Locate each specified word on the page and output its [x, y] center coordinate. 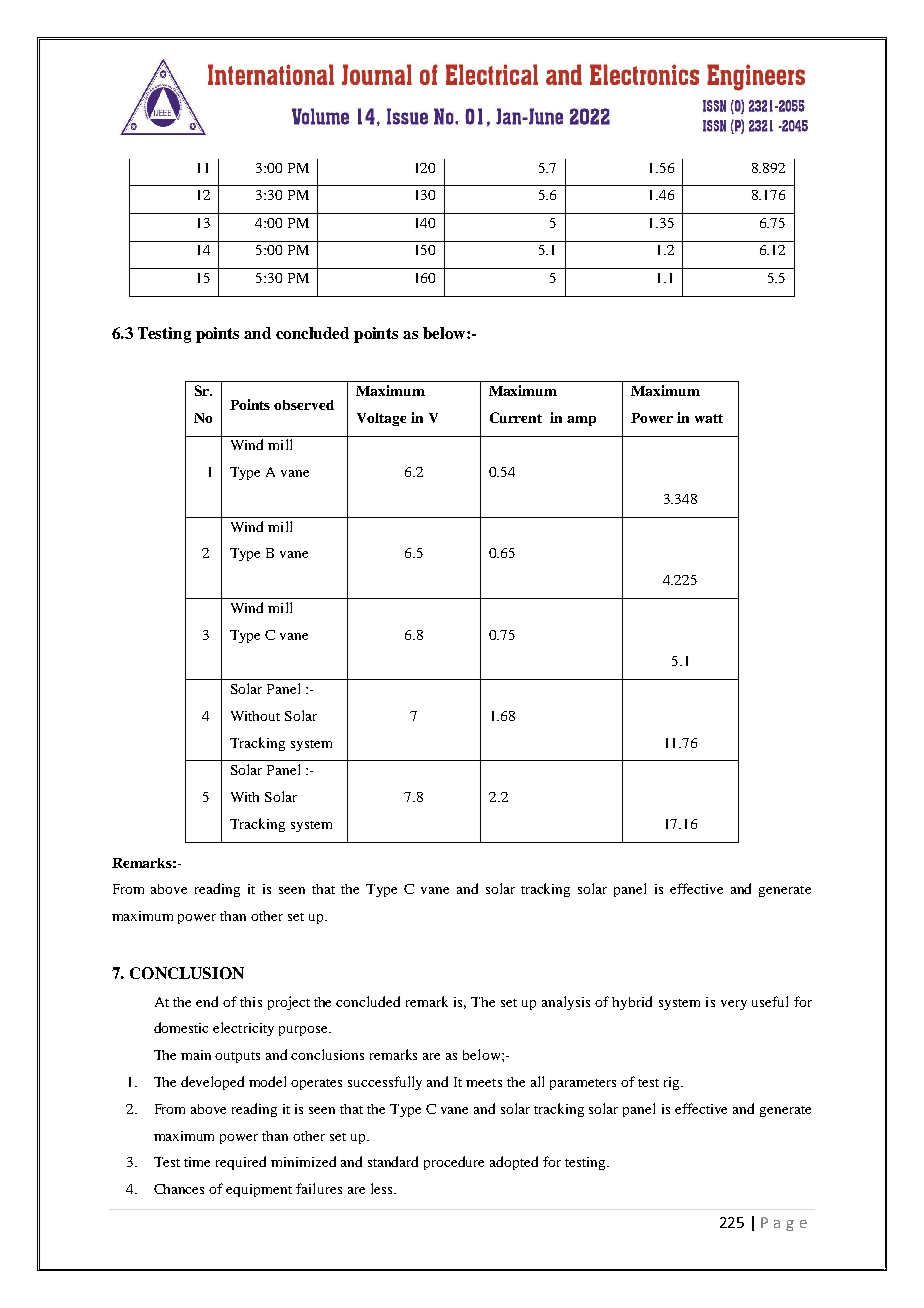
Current [516, 417]
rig [673, 1083]
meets [484, 1083]
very [734, 1005]
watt [709, 418]
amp [581, 421]
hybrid [632, 1003]
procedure [454, 1163]
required [241, 1163]
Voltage [381, 419]
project [289, 1003]
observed [304, 405]
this [251, 1002]
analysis [566, 1003]
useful [770, 1001]
